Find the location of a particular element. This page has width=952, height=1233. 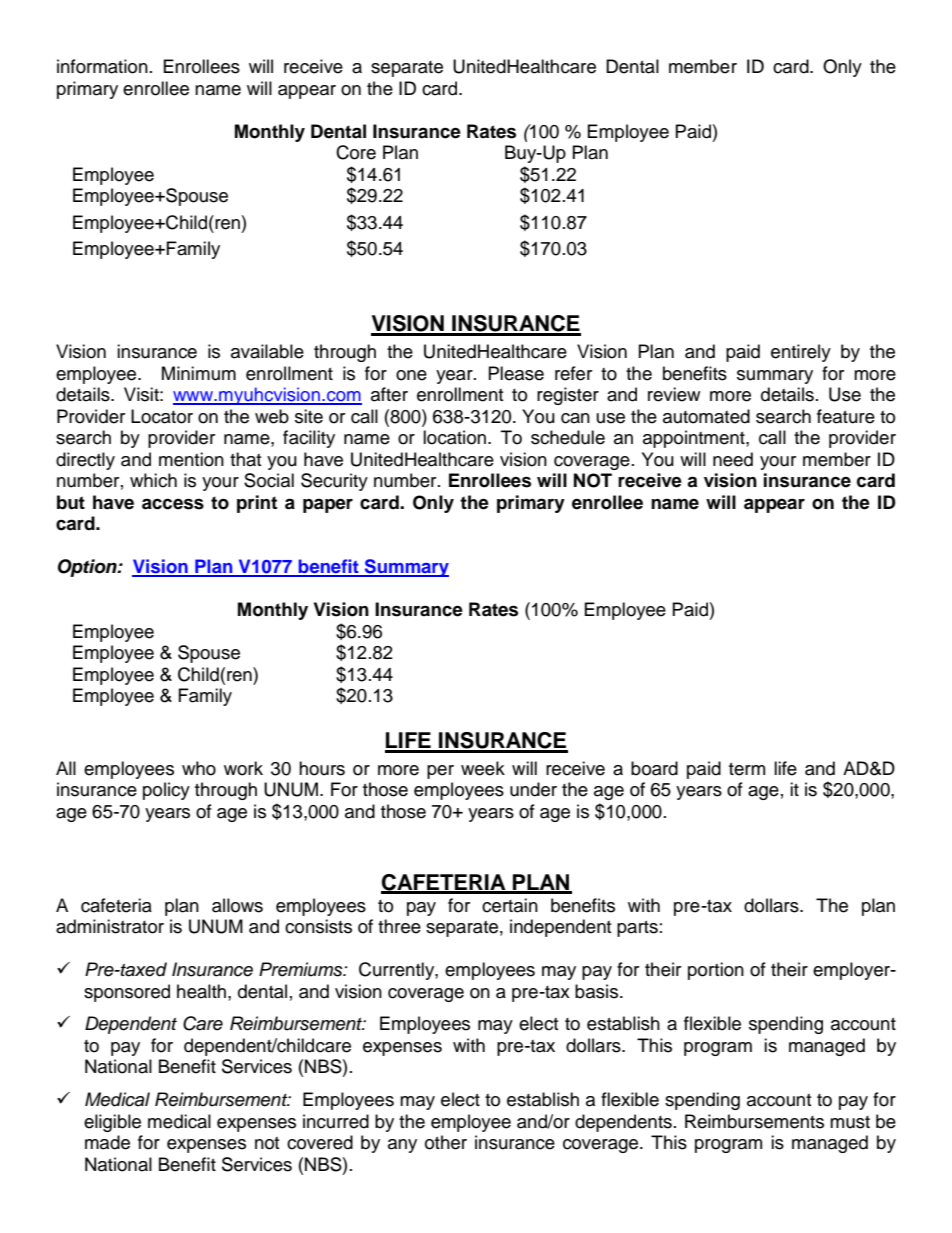

eligible is located at coordinates (112, 1123).
